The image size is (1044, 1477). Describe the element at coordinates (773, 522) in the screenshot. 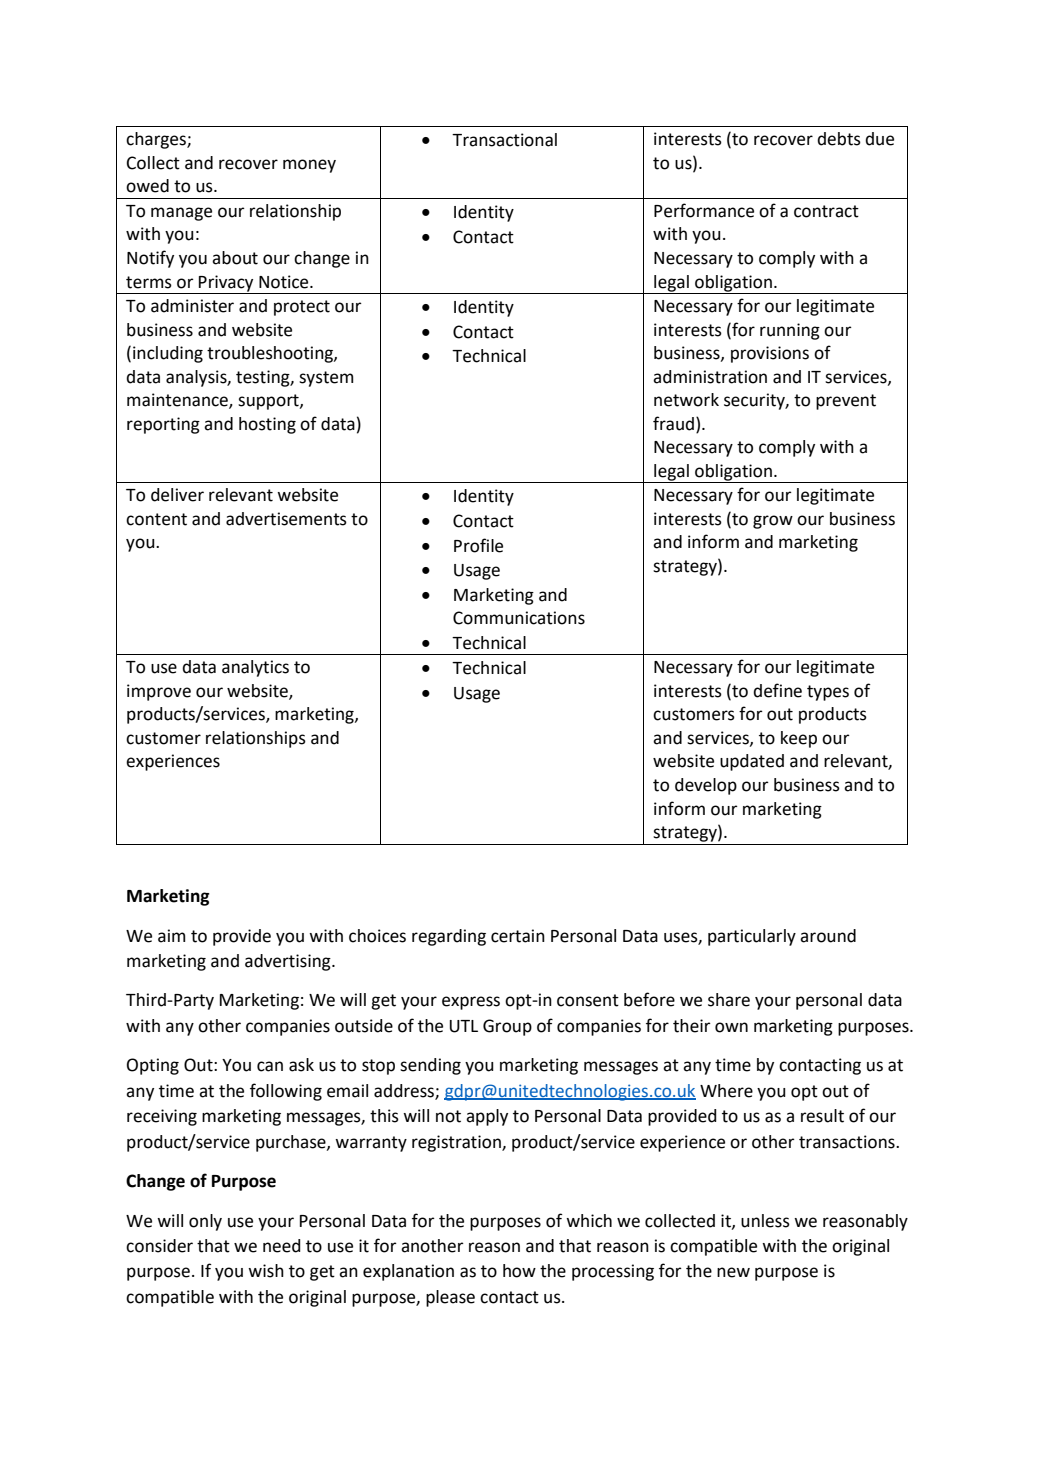

I see `grow` at that location.
